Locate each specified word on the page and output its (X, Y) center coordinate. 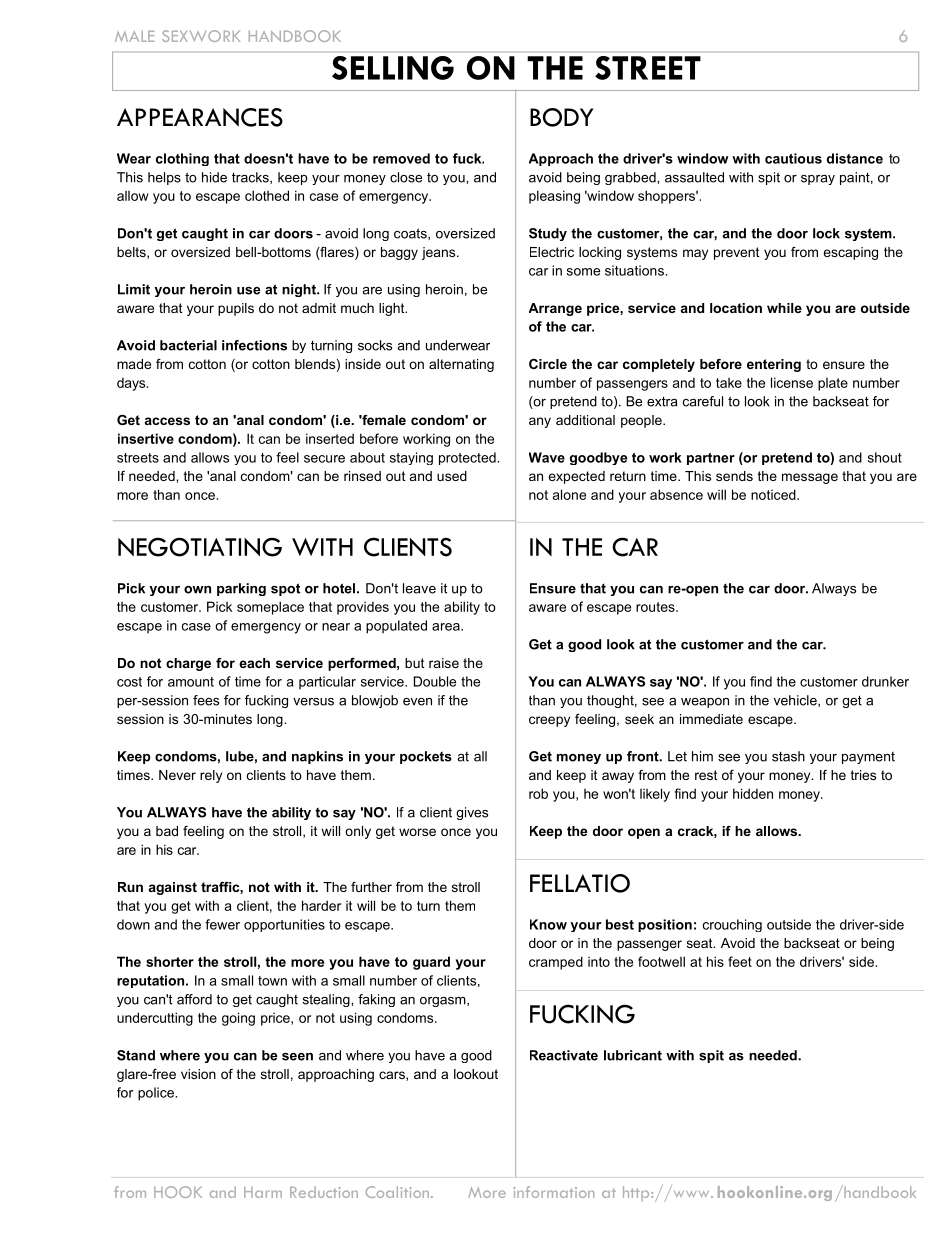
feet (740, 961)
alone (569, 494)
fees (206, 700)
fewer (222, 924)
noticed (774, 494)
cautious (793, 158)
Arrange (555, 309)
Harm (263, 1192)
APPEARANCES (200, 117)
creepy (549, 721)
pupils (236, 309)
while (784, 308)
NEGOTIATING (200, 547)
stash (788, 756)
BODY (561, 117)
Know (548, 924)
